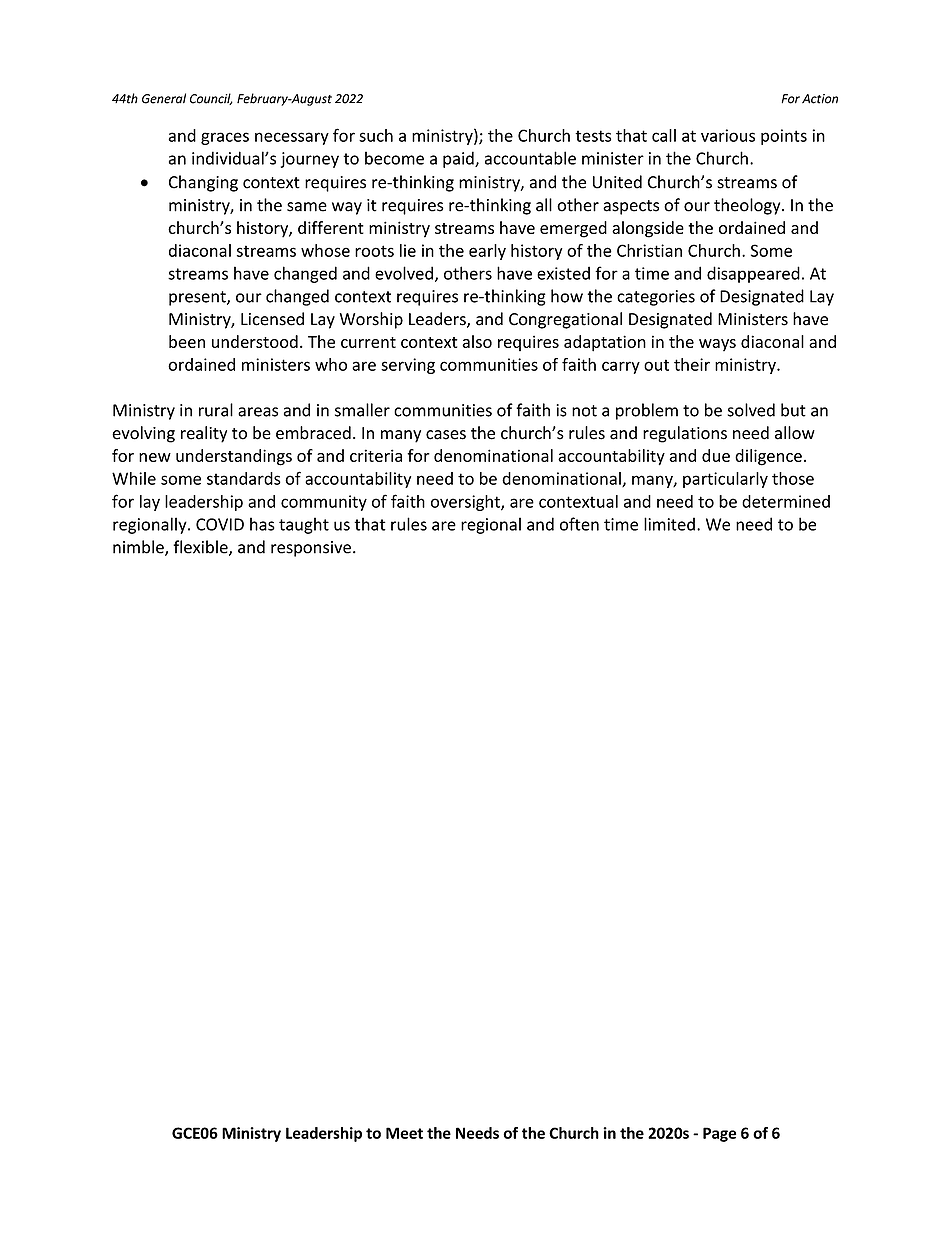 The width and height of the screenshot is (952, 1233). Describe the element at coordinates (225, 138) in the screenshot. I see `graces` at that location.
